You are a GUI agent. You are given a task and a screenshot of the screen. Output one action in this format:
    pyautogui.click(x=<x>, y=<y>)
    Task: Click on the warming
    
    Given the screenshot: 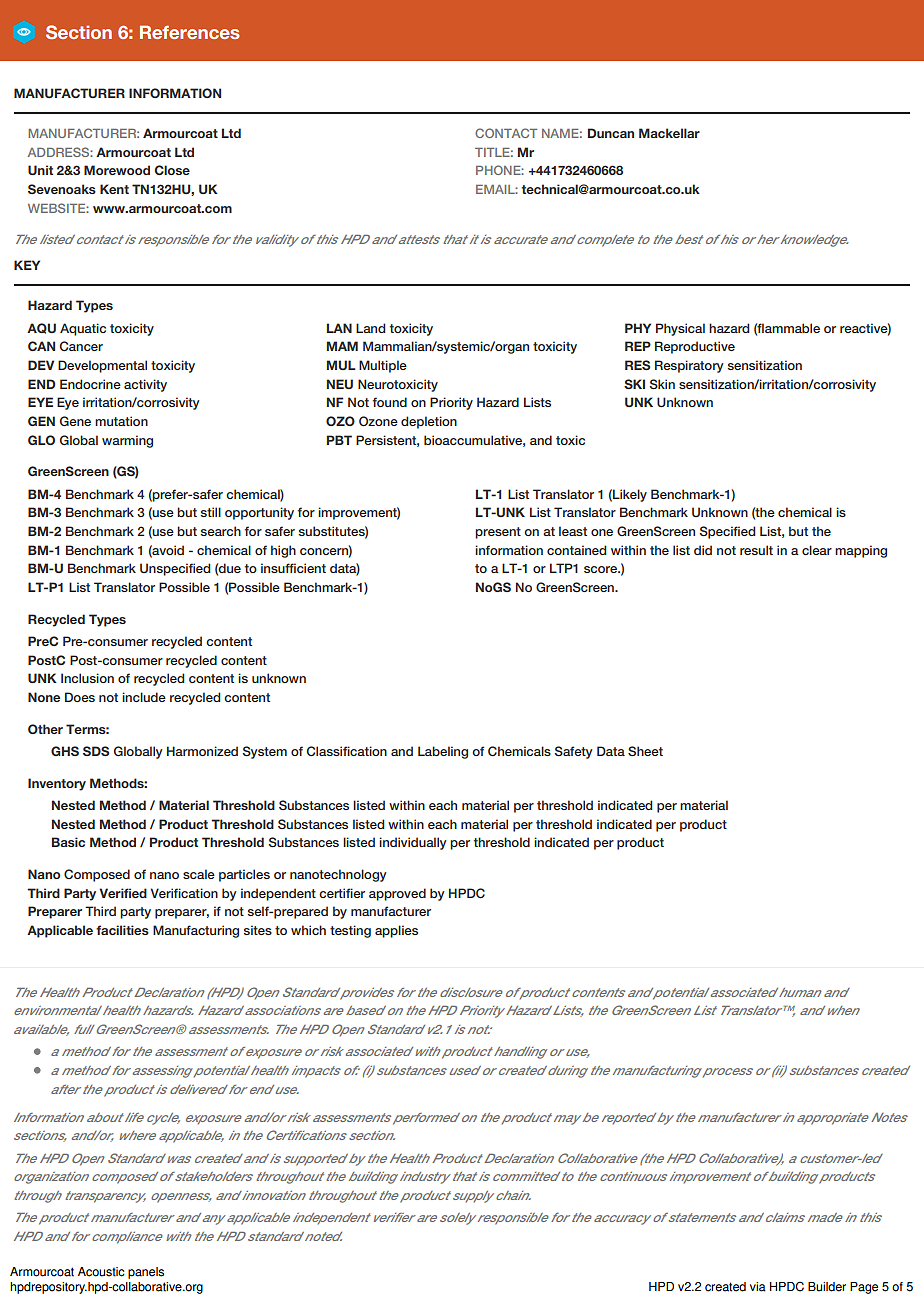 What is the action you would take?
    pyautogui.click(x=127, y=441)
